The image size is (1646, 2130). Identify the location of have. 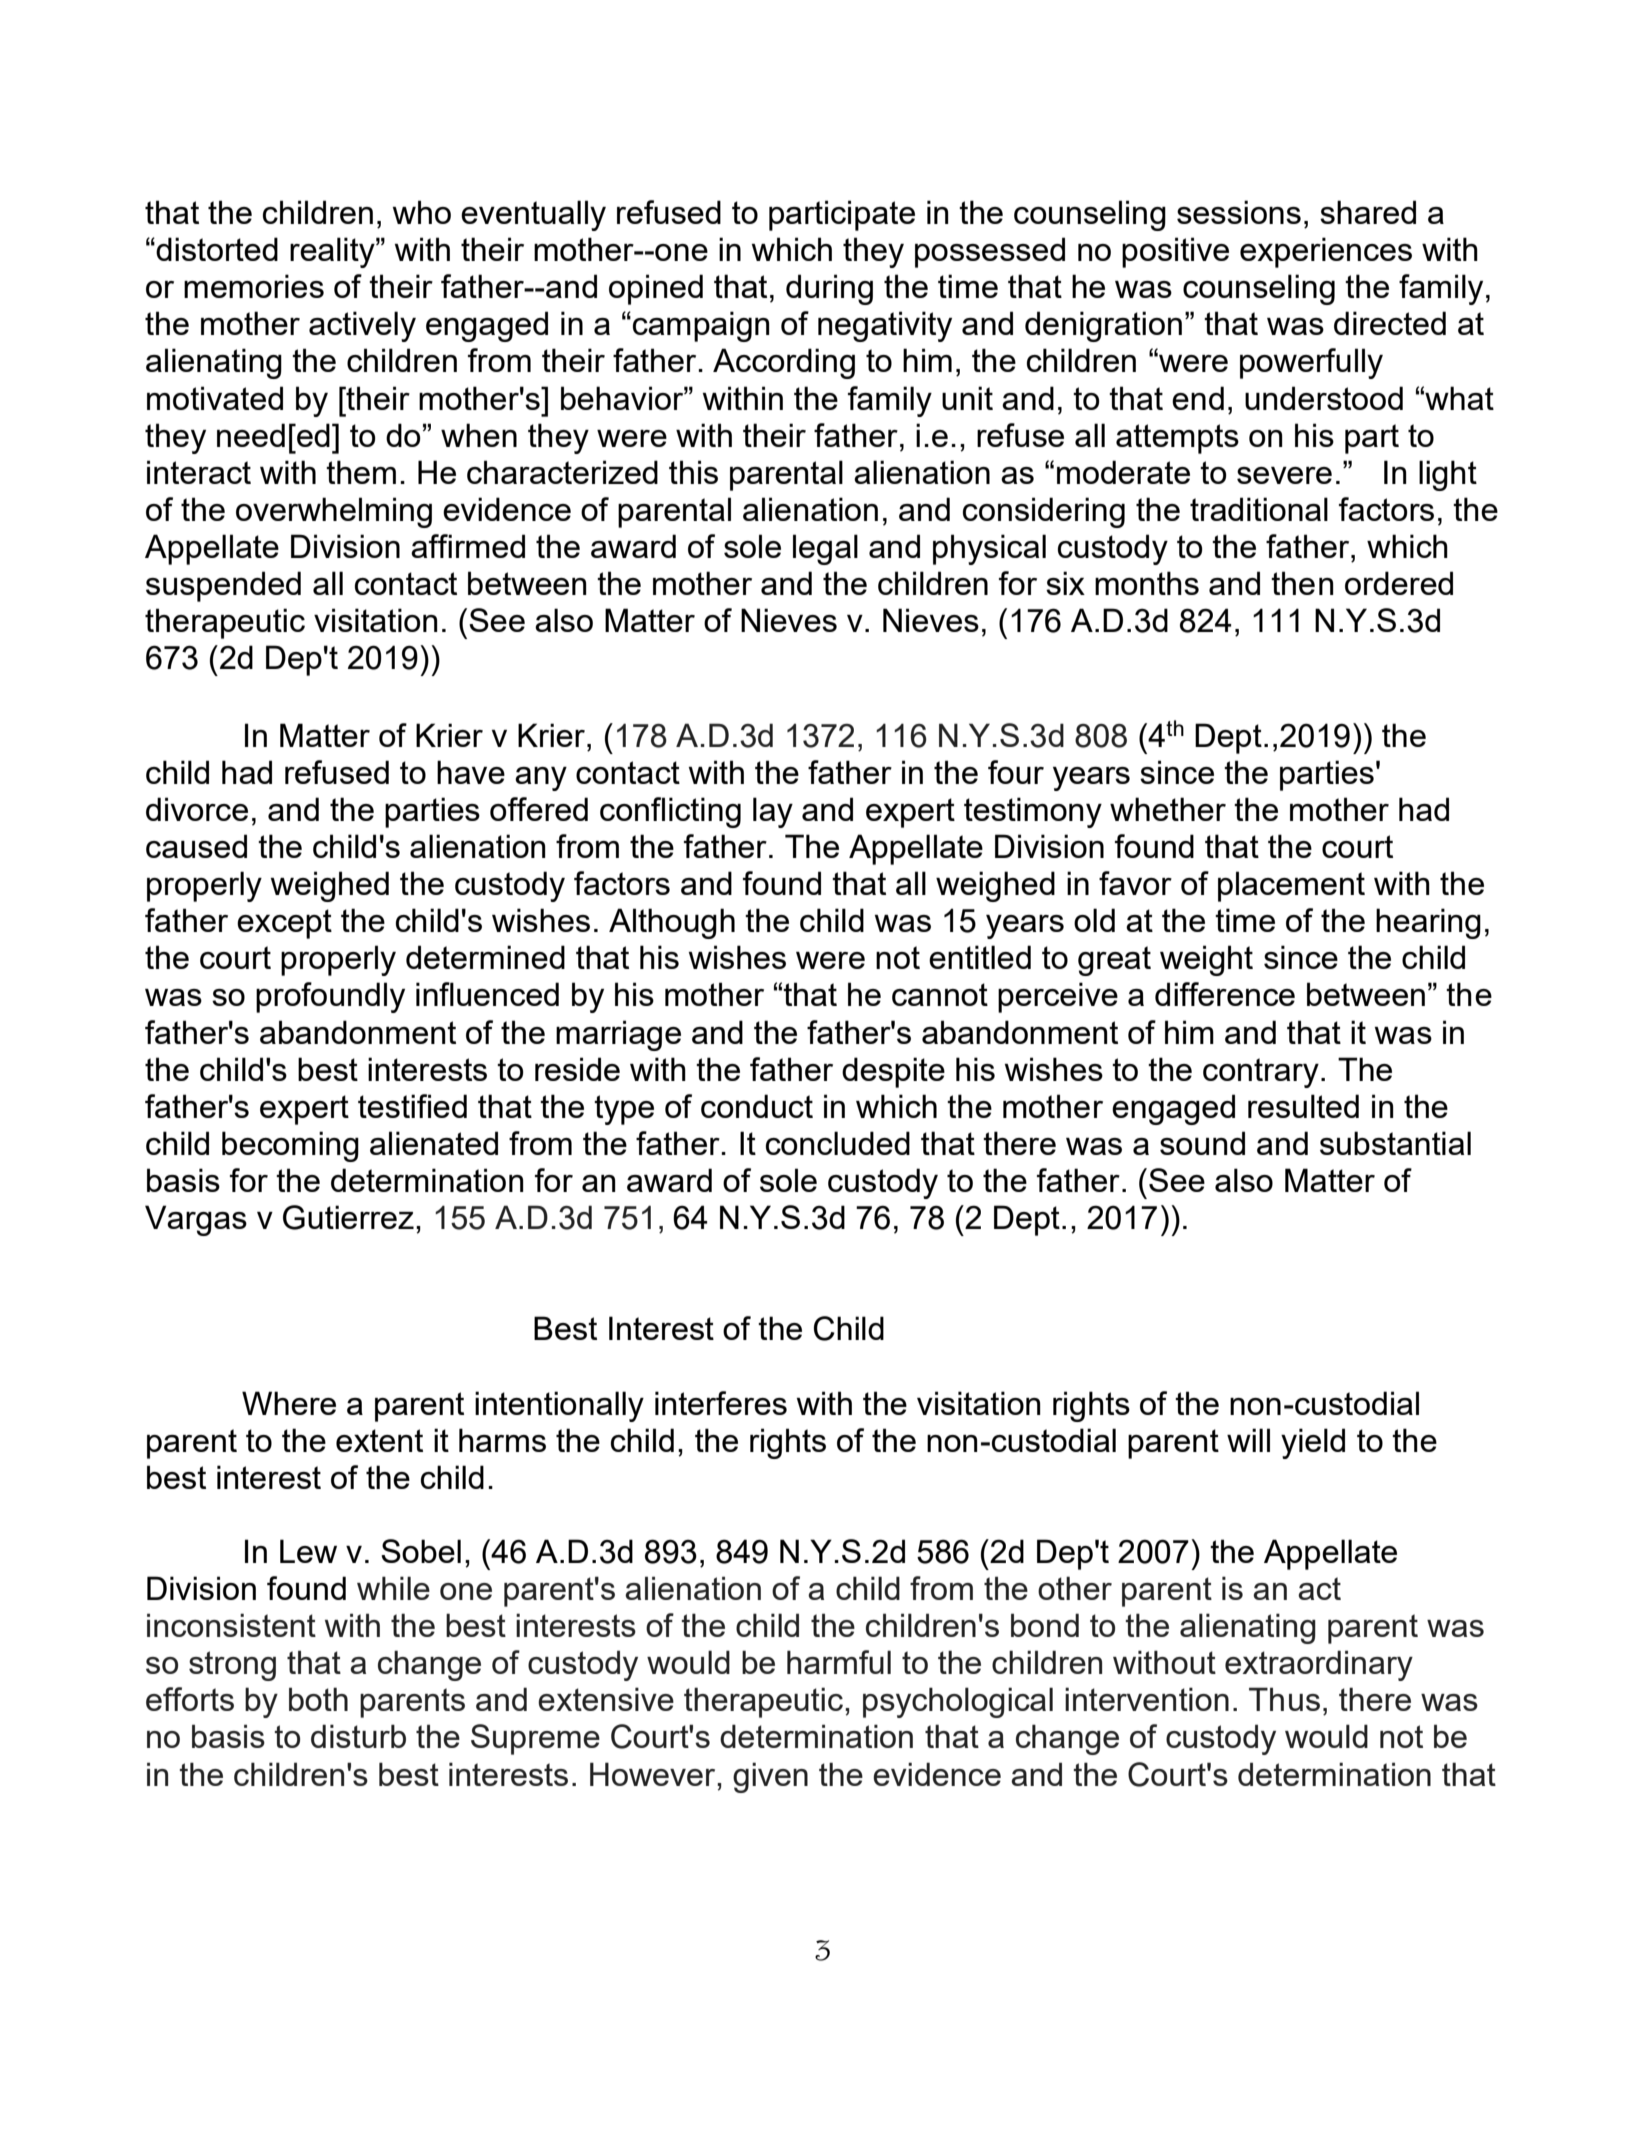
(471, 772).
